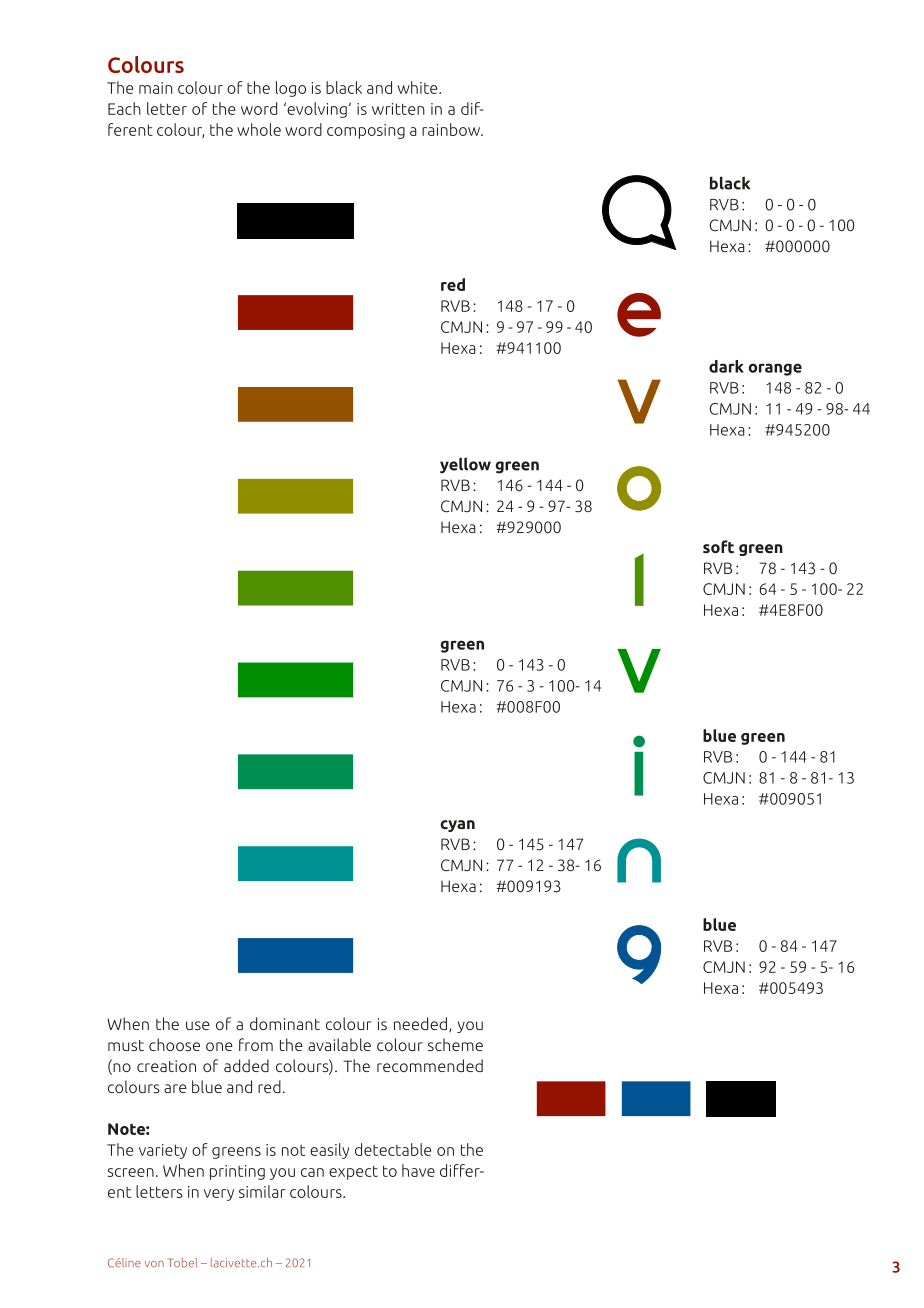 Image resolution: width=924 pixels, height=1308 pixels. What do you see at coordinates (718, 546) in the screenshot?
I see `soft` at bounding box center [718, 546].
